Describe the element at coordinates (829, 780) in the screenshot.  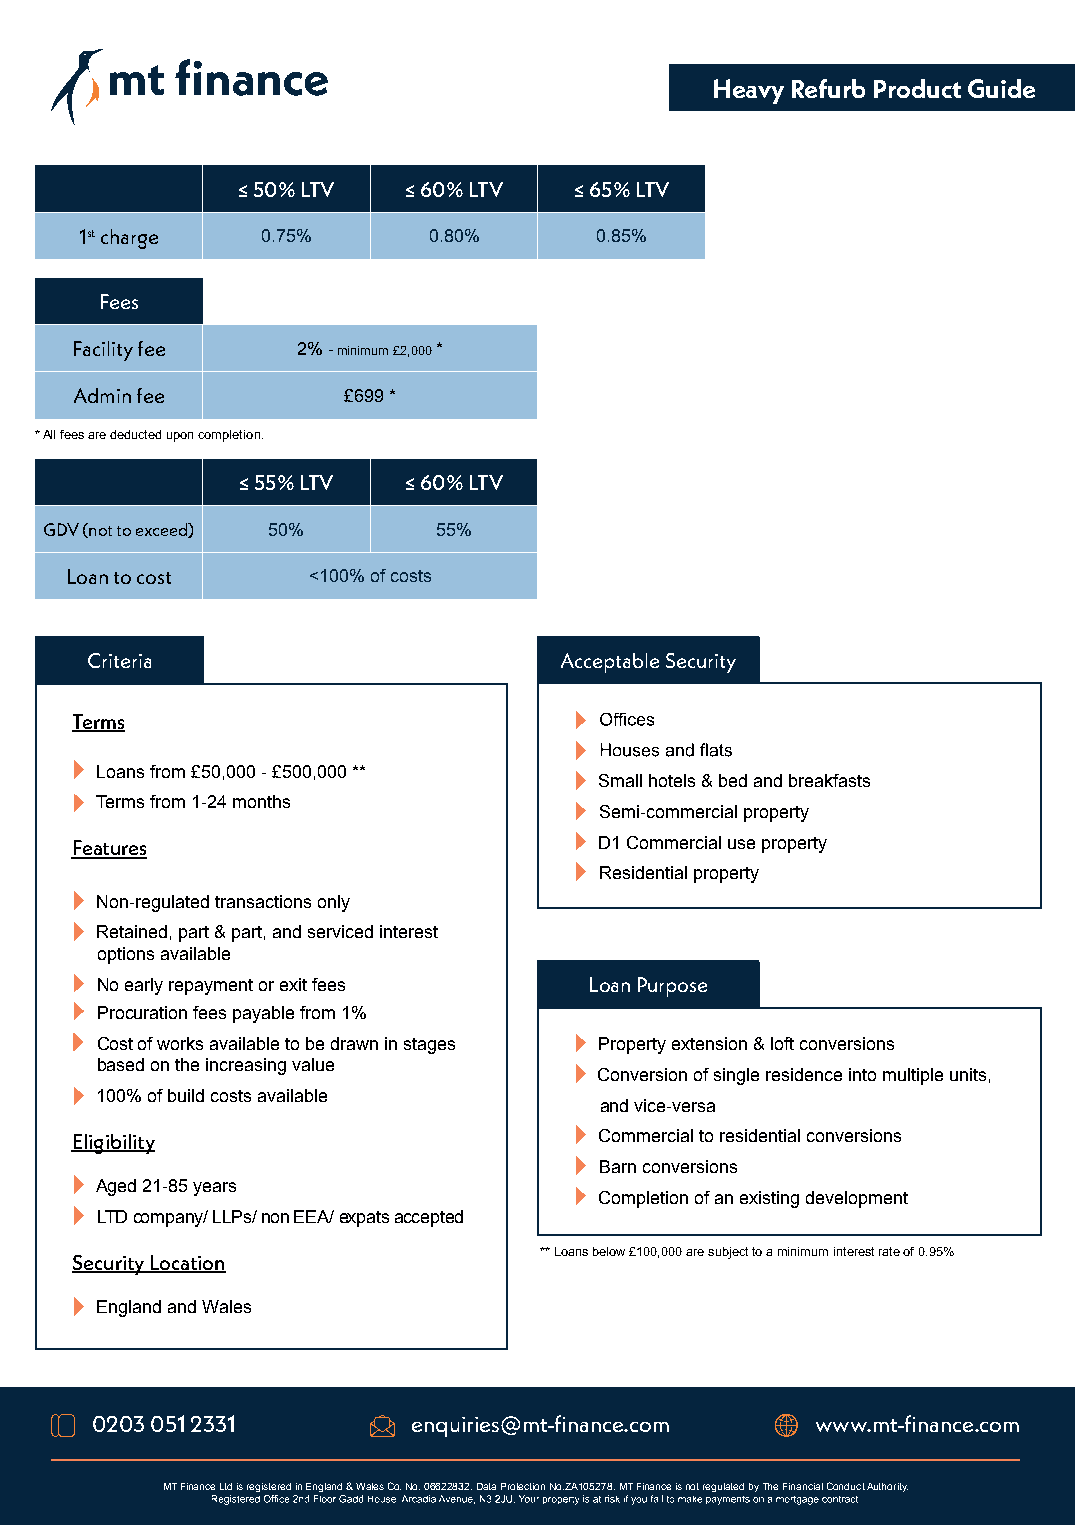
I see `breakfasts` at that location.
